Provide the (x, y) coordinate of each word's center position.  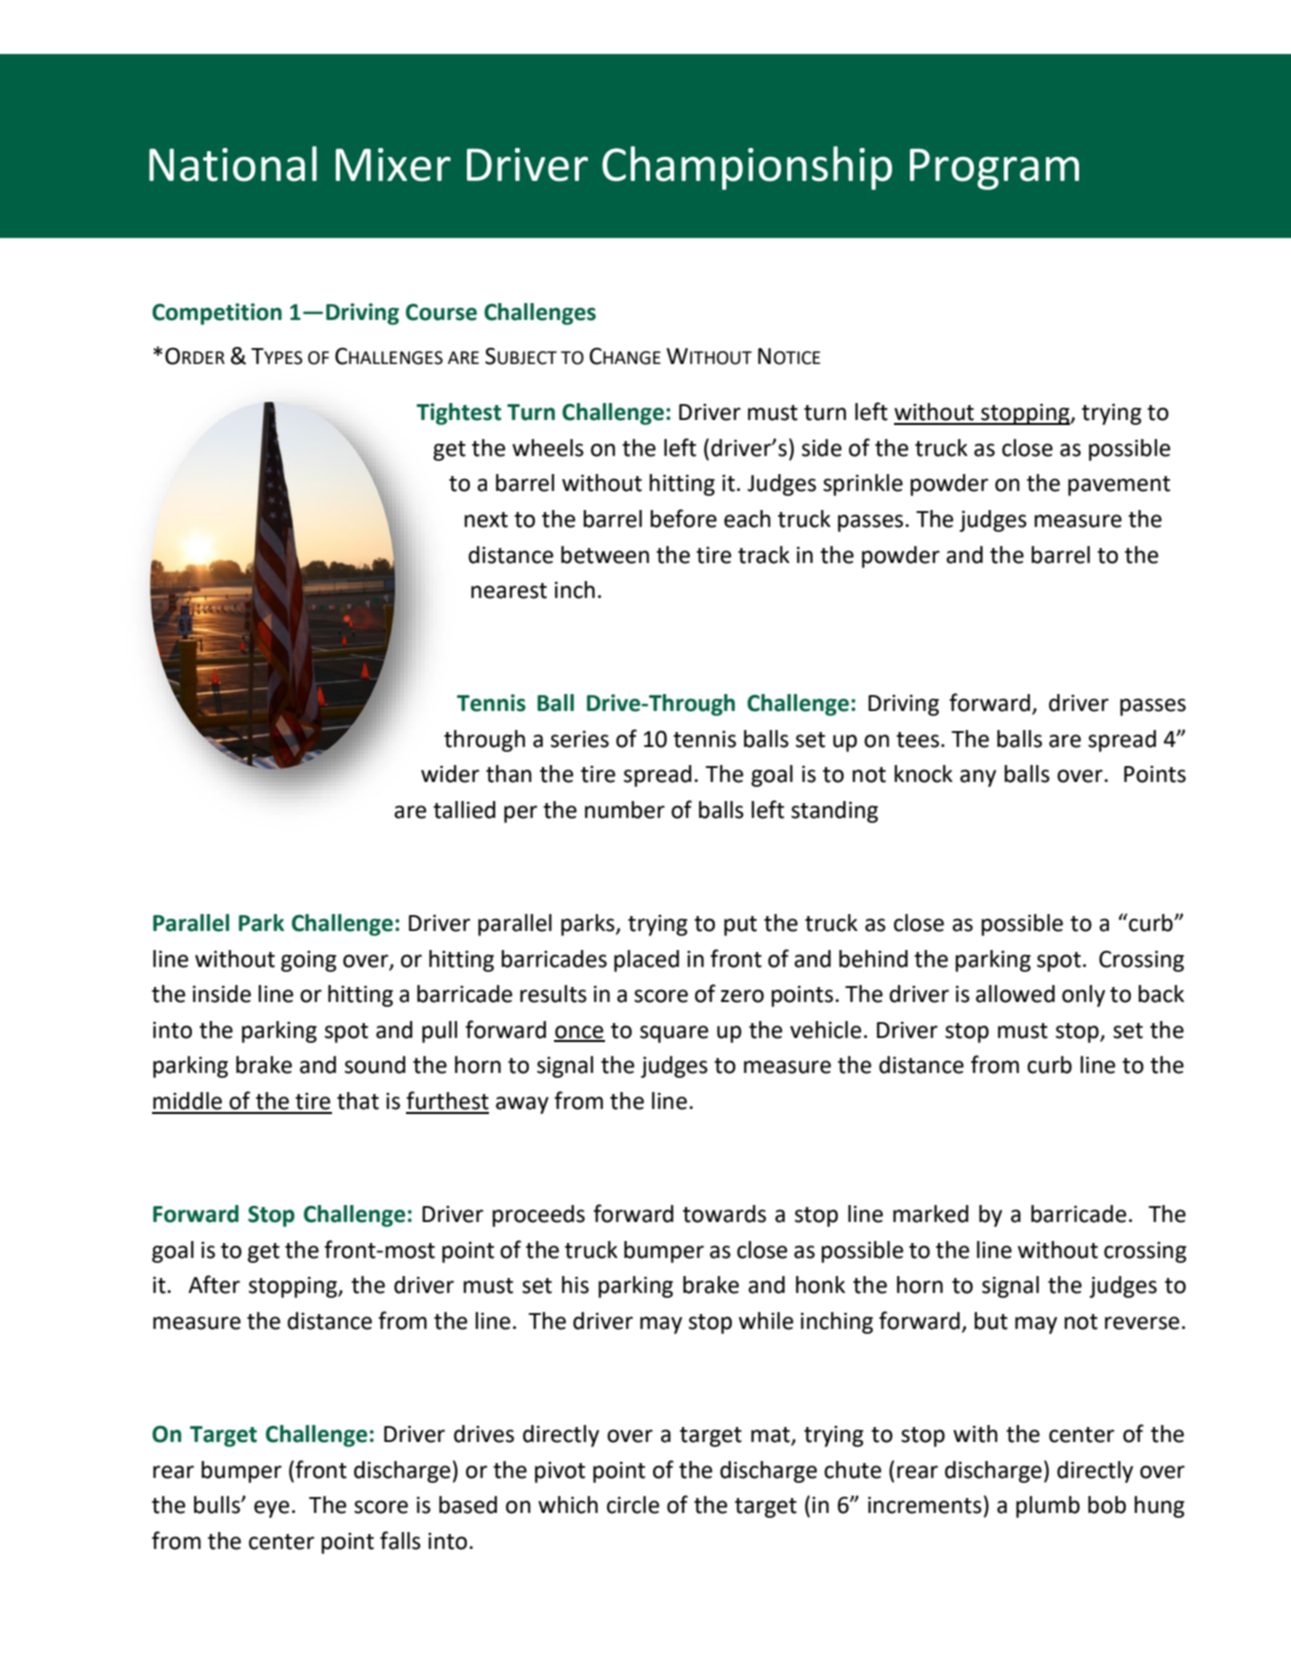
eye (271, 1509)
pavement (1119, 486)
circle (633, 1505)
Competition (217, 314)
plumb (1048, 1507)
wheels (548, 448)
